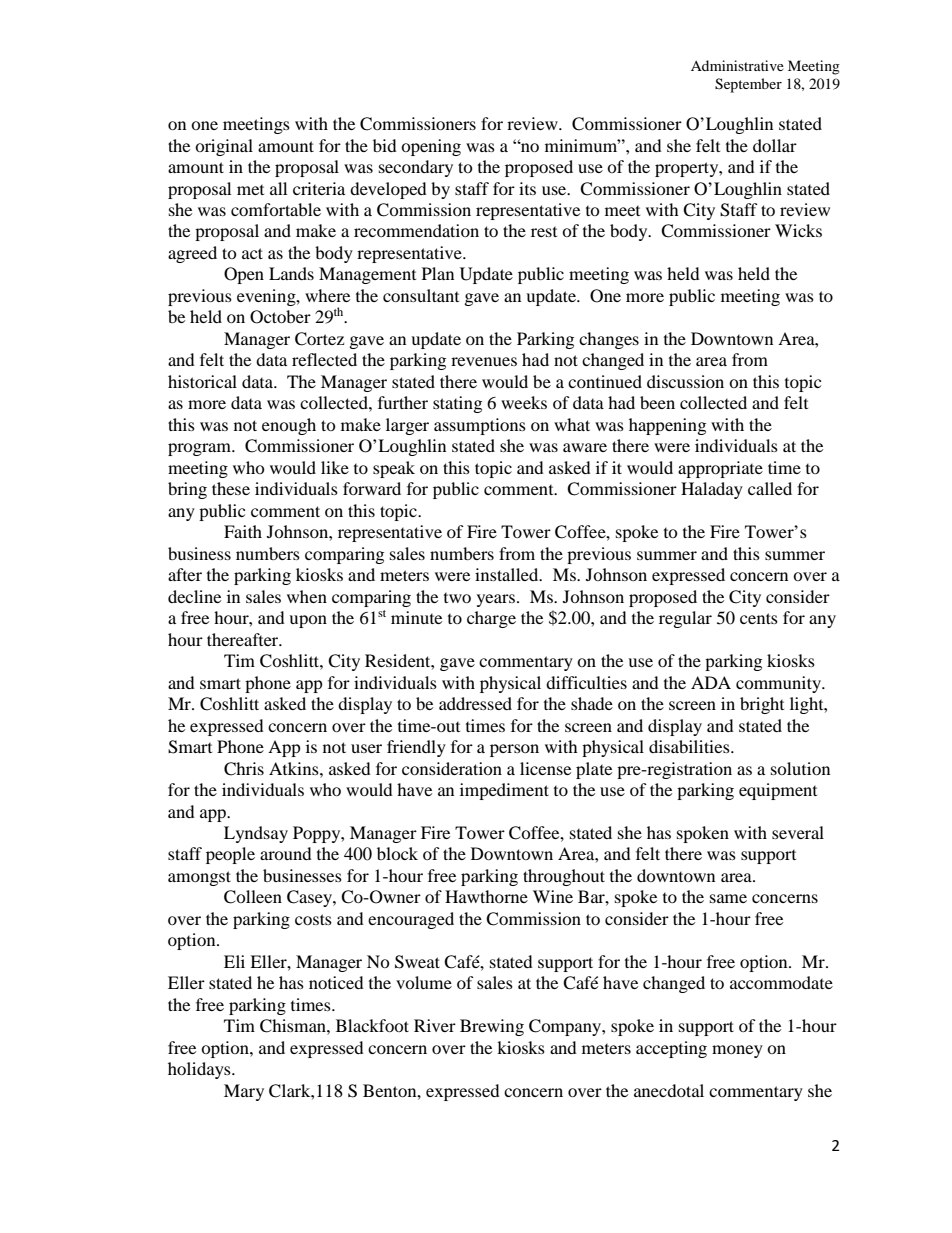 The width and height of the screenshot is (952, 1233). I want to click on person, so click(514, 750).
